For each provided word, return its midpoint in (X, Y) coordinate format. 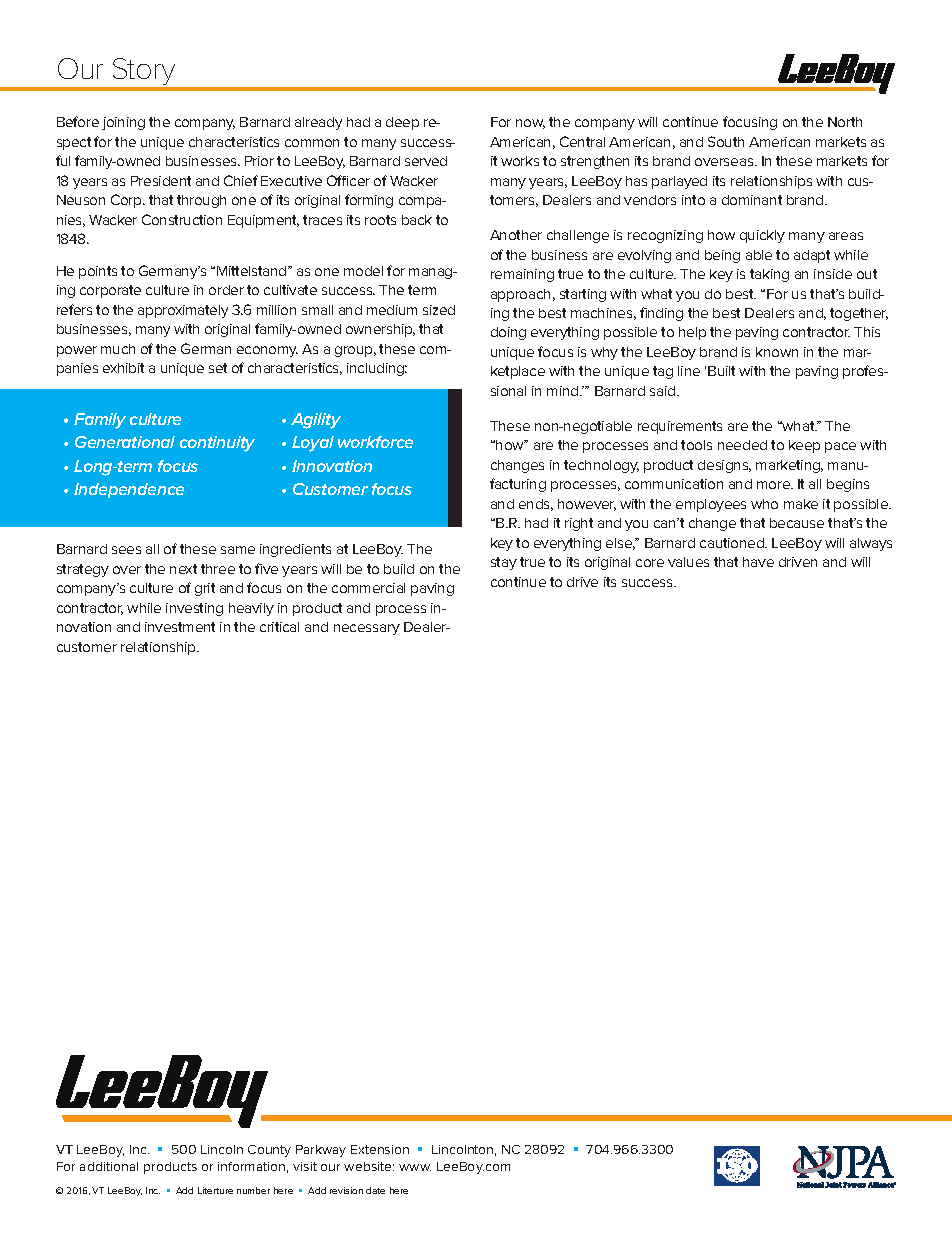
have (758, 562)
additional (109, 1166)
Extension (380, 1149)
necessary (367, 629)
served (426, 161)
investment (180, 627)
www (415, 1167)
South (726, 141)
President (161, 181)
